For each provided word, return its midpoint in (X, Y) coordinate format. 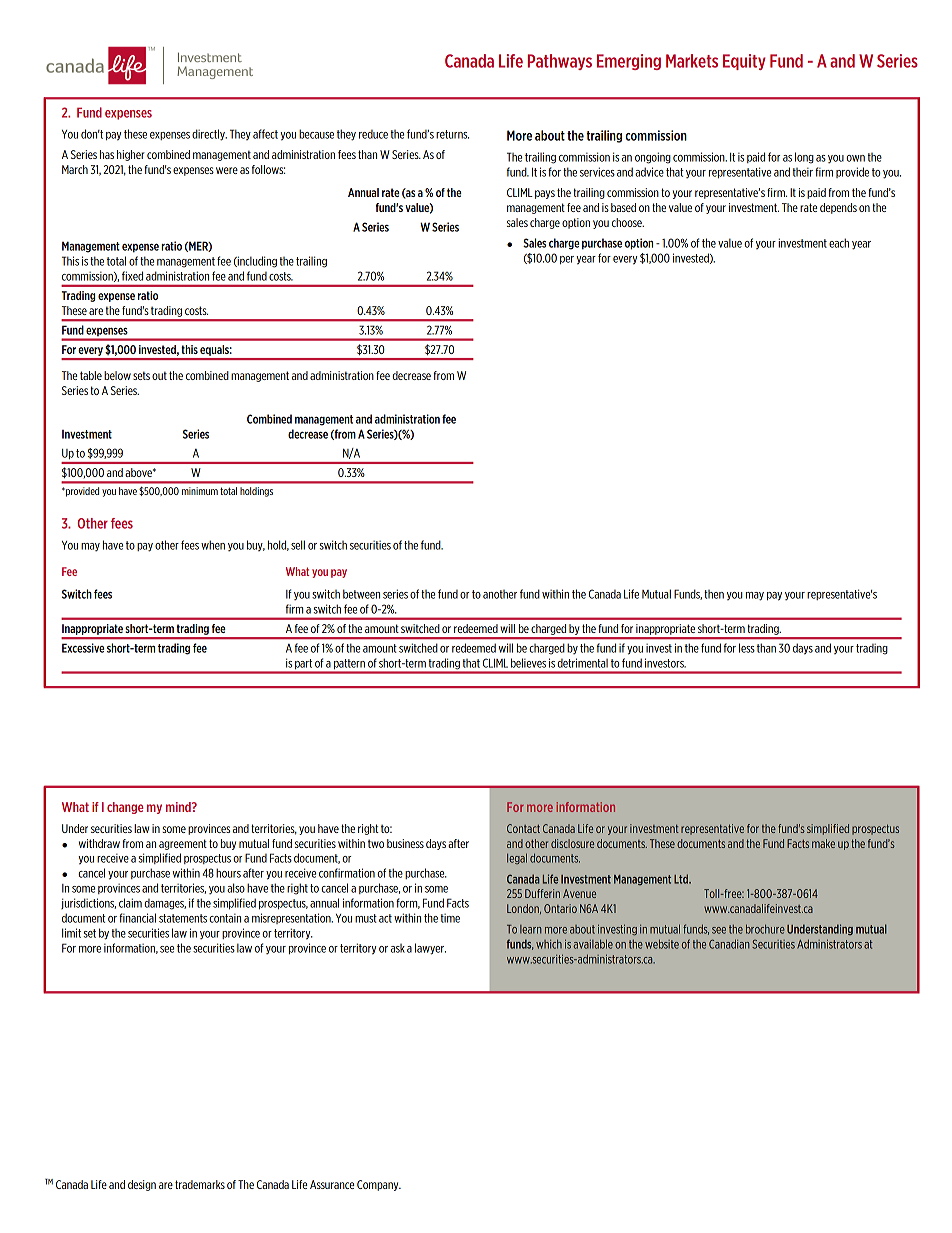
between (361, 594)
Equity (744, 62)
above (139, 472)
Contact (523, 828)
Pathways (560, 62)
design (142, 1185)
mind (179, 807)
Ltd (682, 879)
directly (209, 135)
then (714, 594)
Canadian (729, 944)
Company (379, 1185)
